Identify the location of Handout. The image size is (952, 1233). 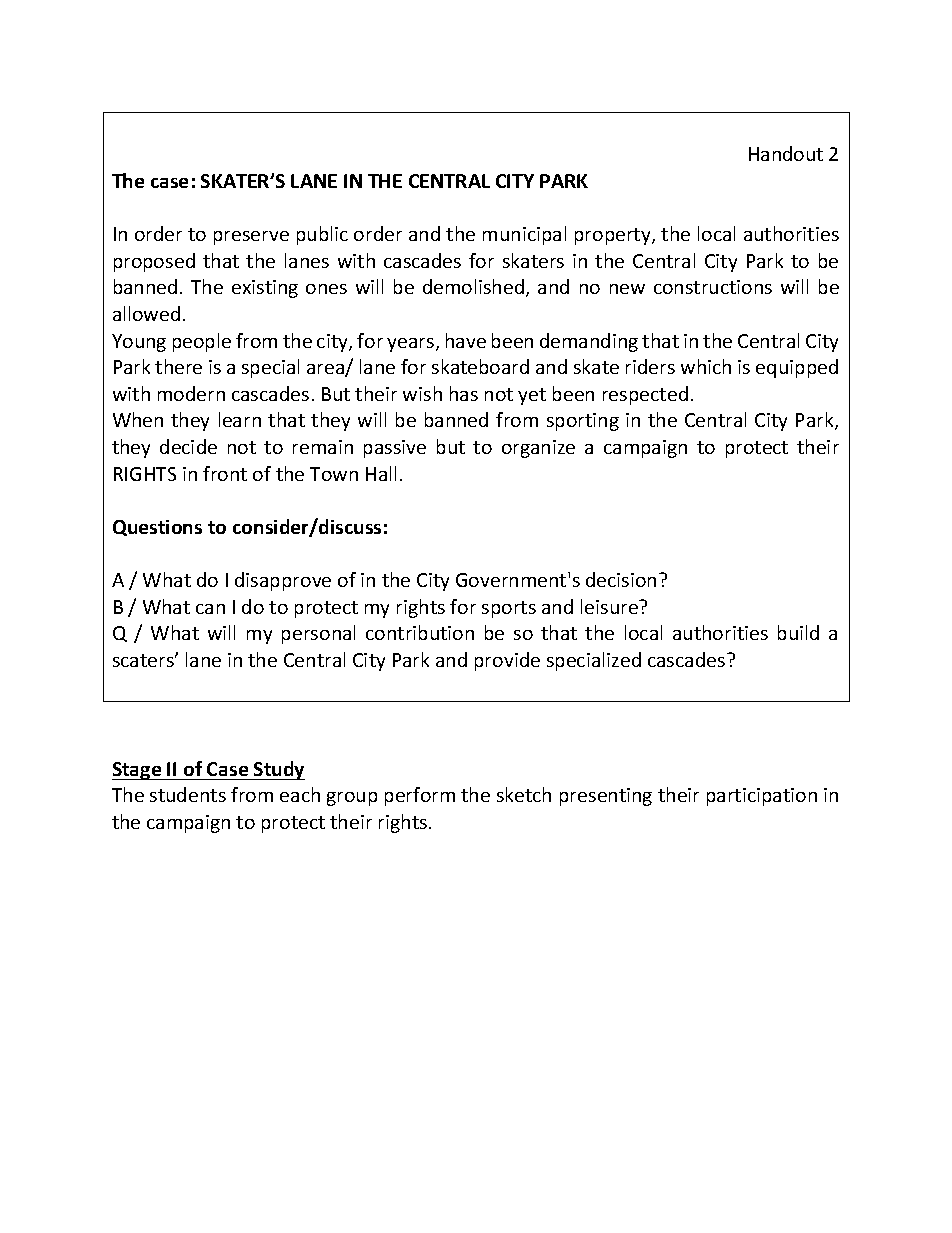
(786, 153).
